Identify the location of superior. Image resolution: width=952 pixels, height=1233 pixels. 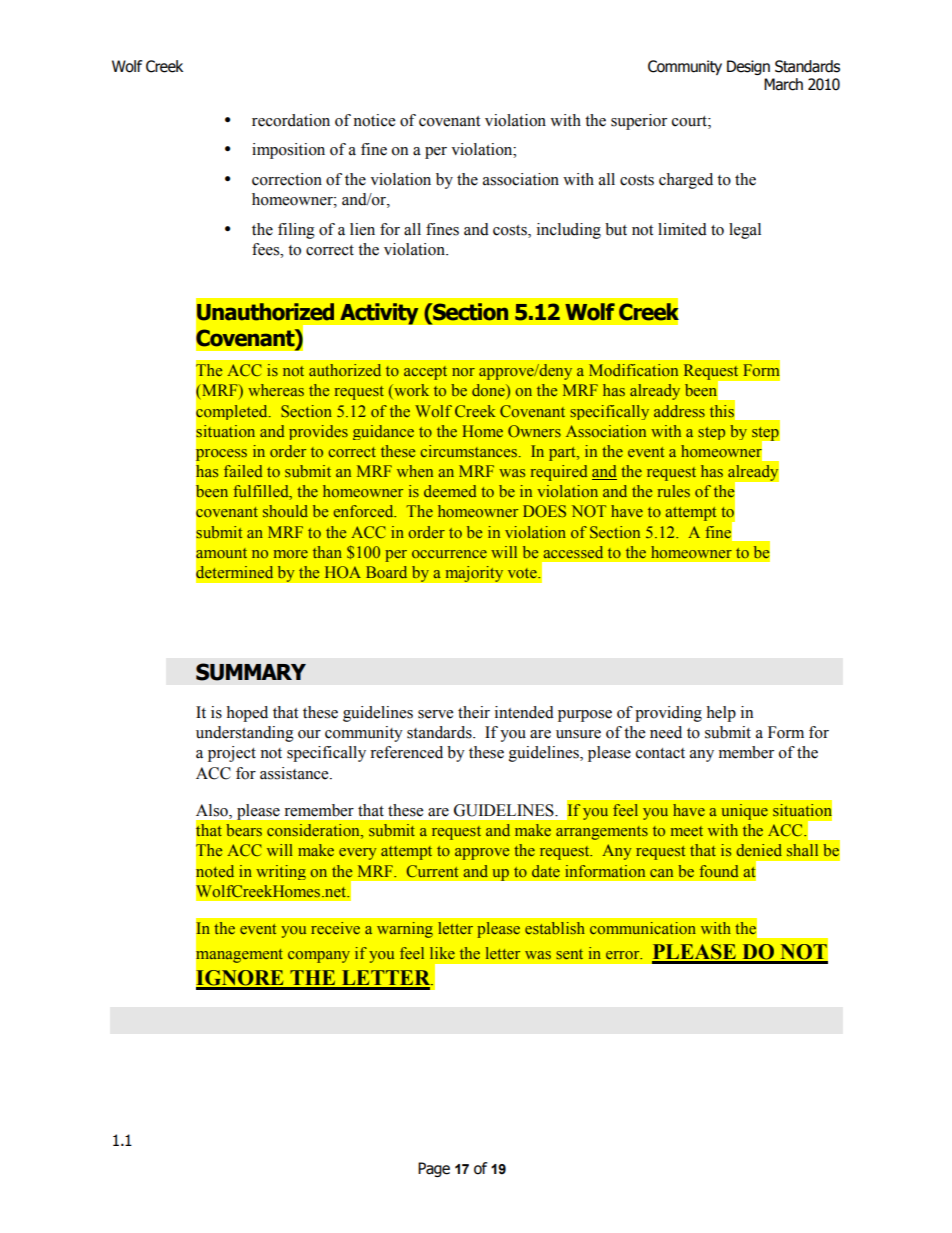
(639, 122).
